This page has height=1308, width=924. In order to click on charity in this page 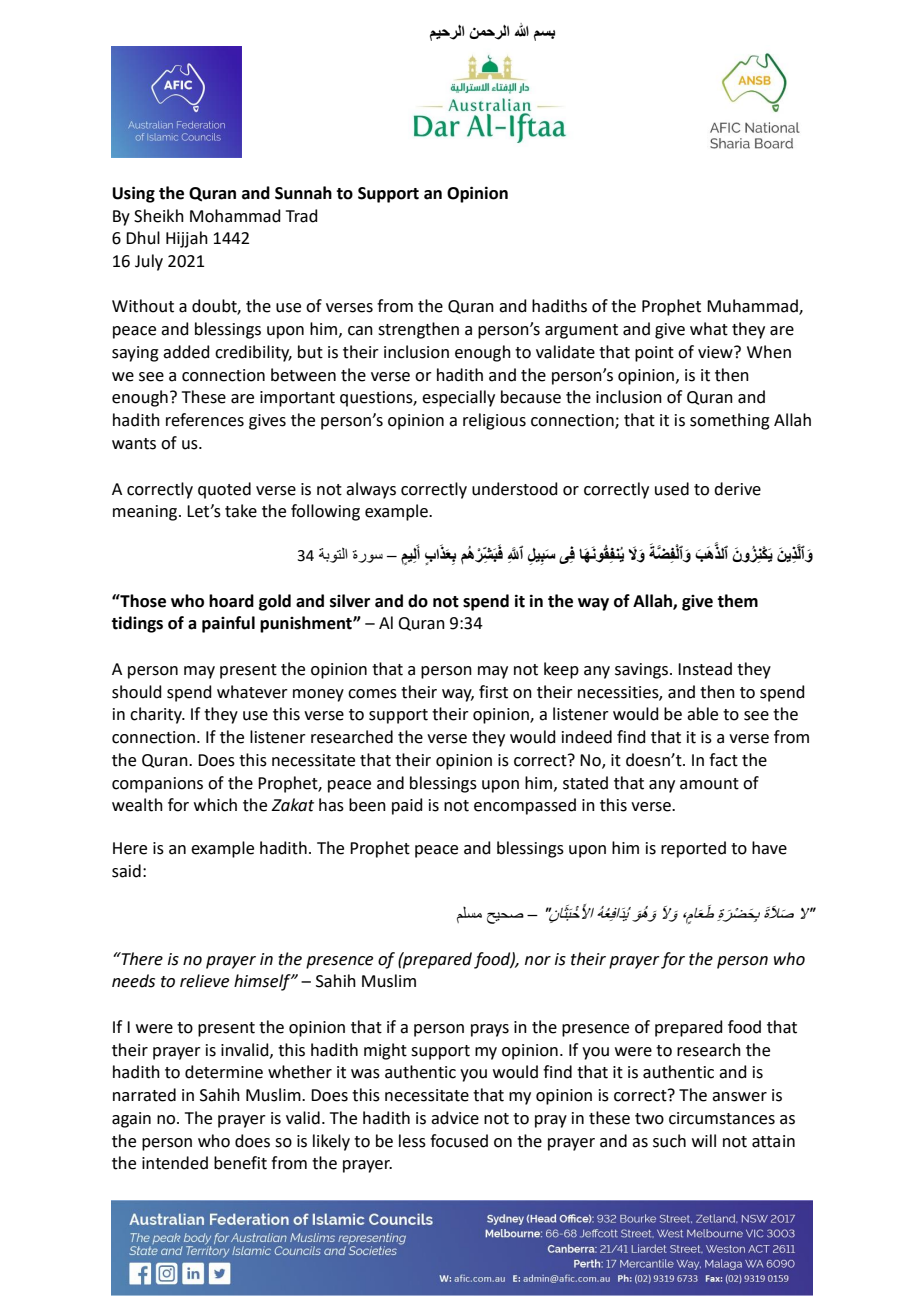, I will do `click(157, 715)`.
